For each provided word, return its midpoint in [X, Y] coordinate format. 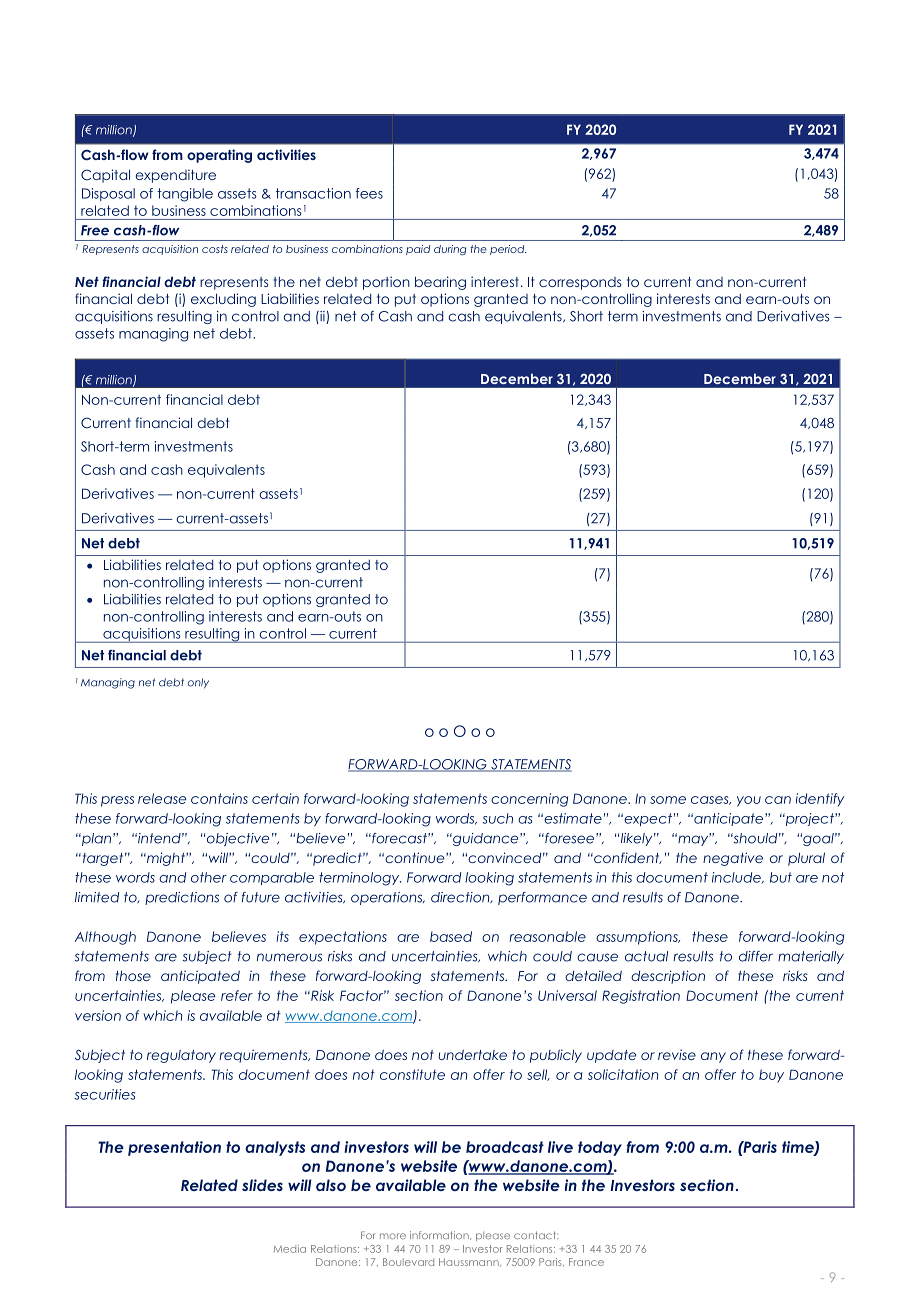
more [393, 1236]
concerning [529, 800]
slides [262, 1185]
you [749, 801]
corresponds [580, 283]
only [198, 683]
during [450, 250]
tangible [185, 195]
